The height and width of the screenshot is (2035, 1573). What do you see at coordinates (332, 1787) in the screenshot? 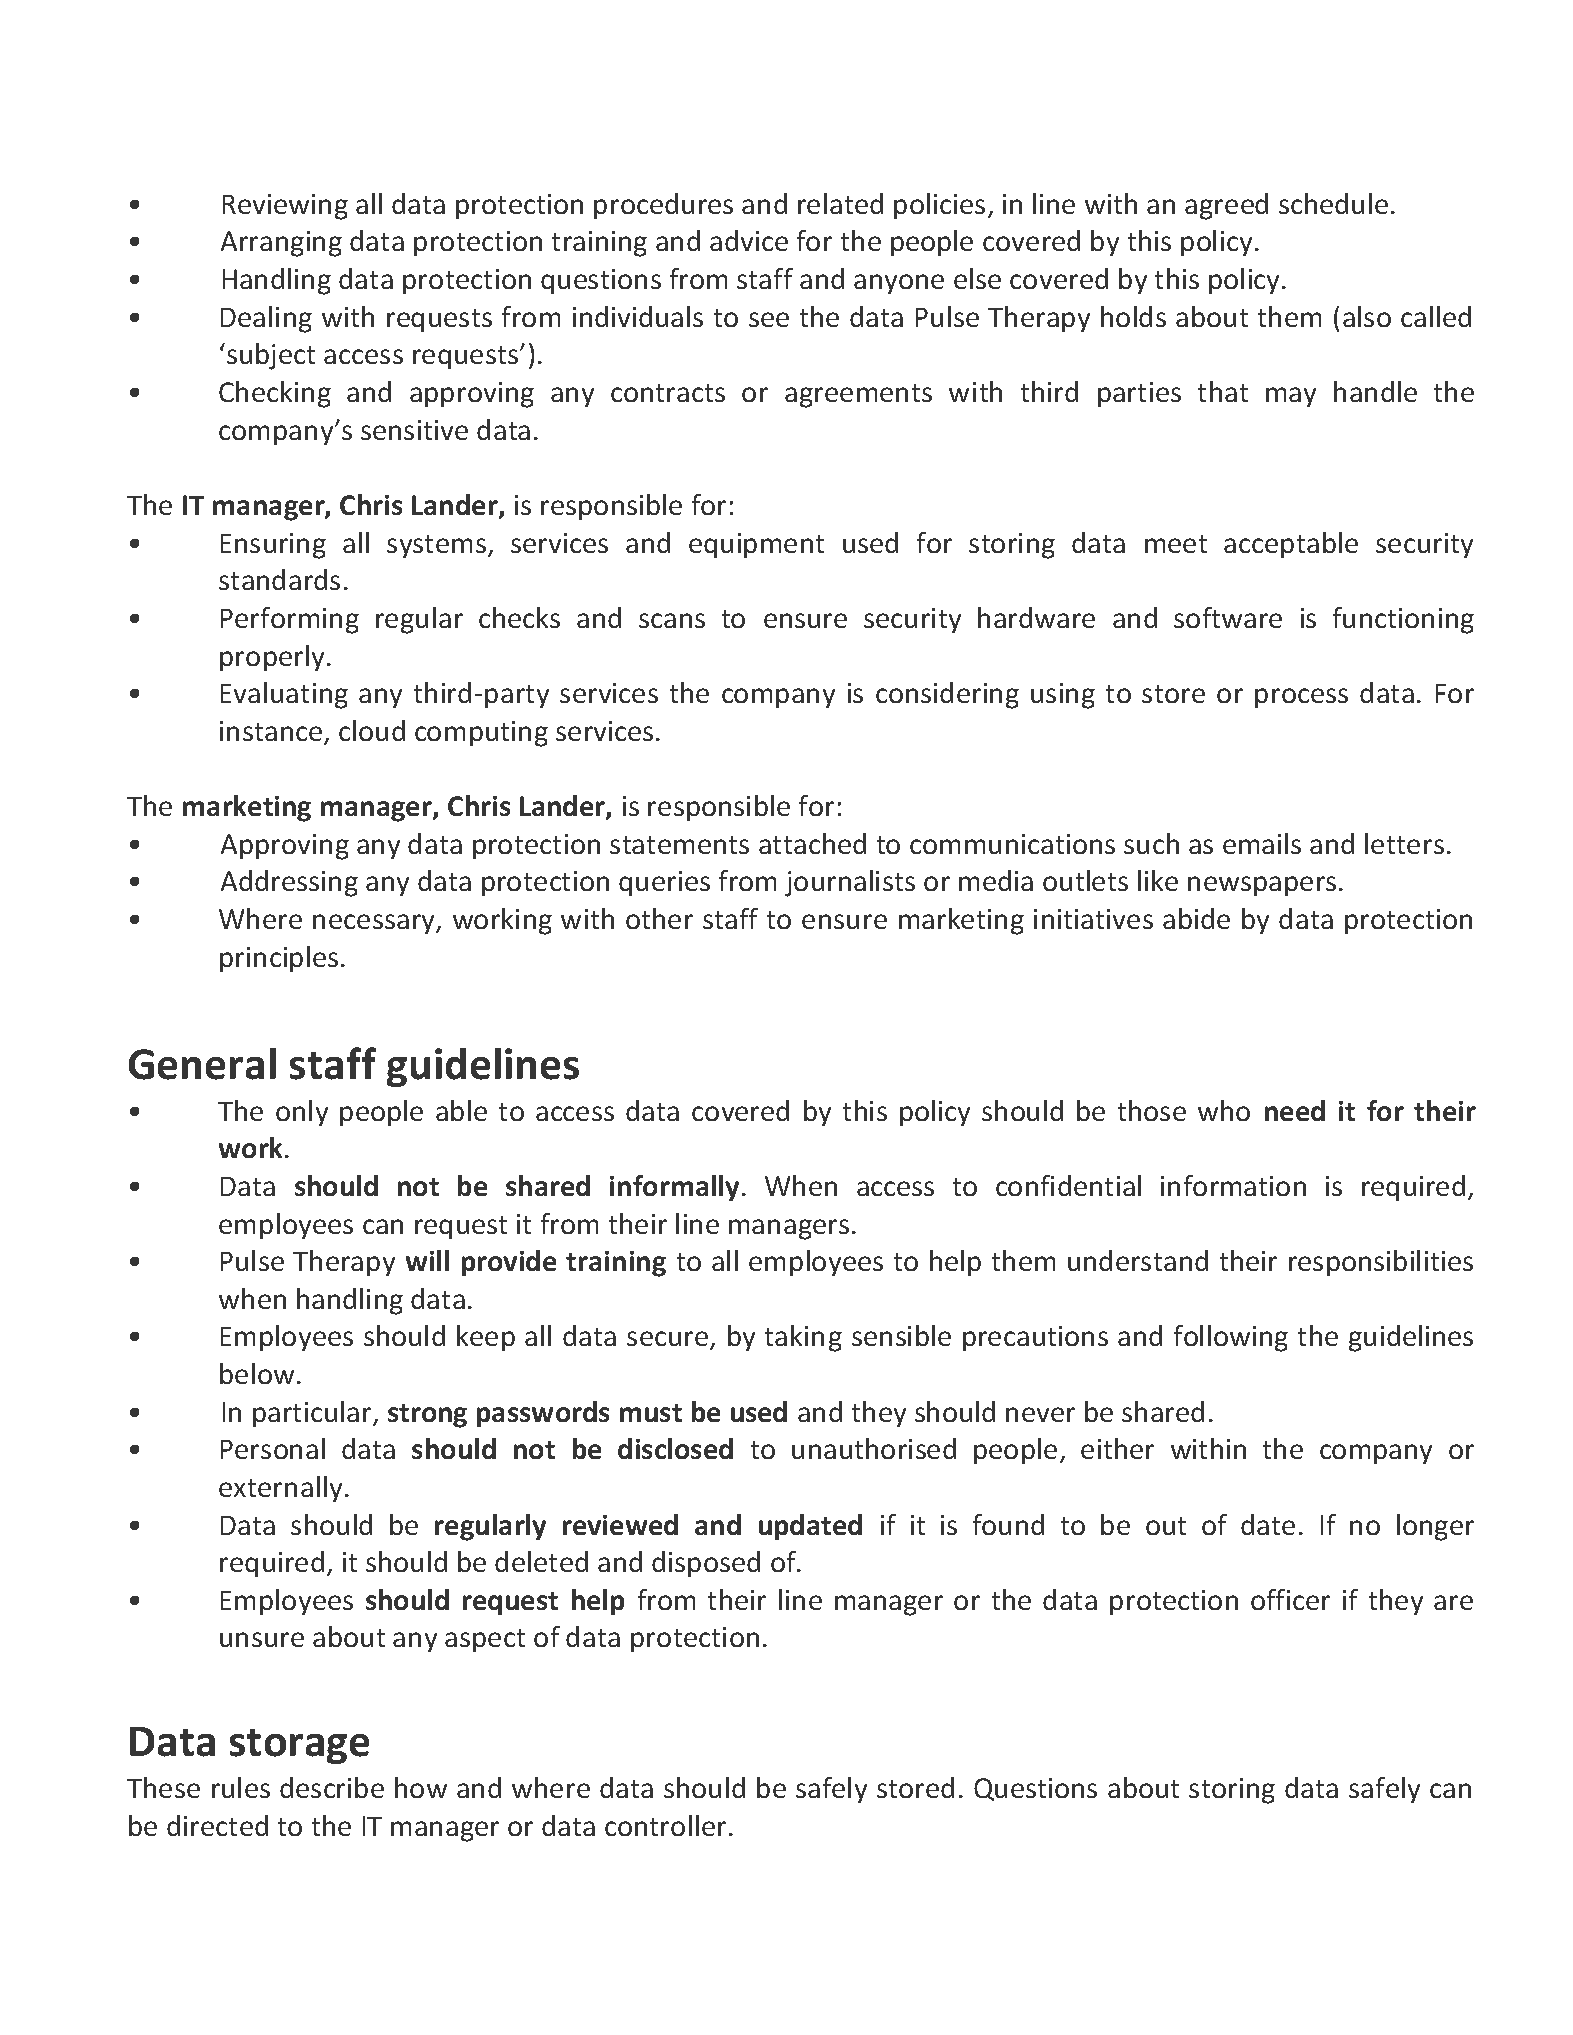
I see `describe` at bounding box center [332, 1787].
